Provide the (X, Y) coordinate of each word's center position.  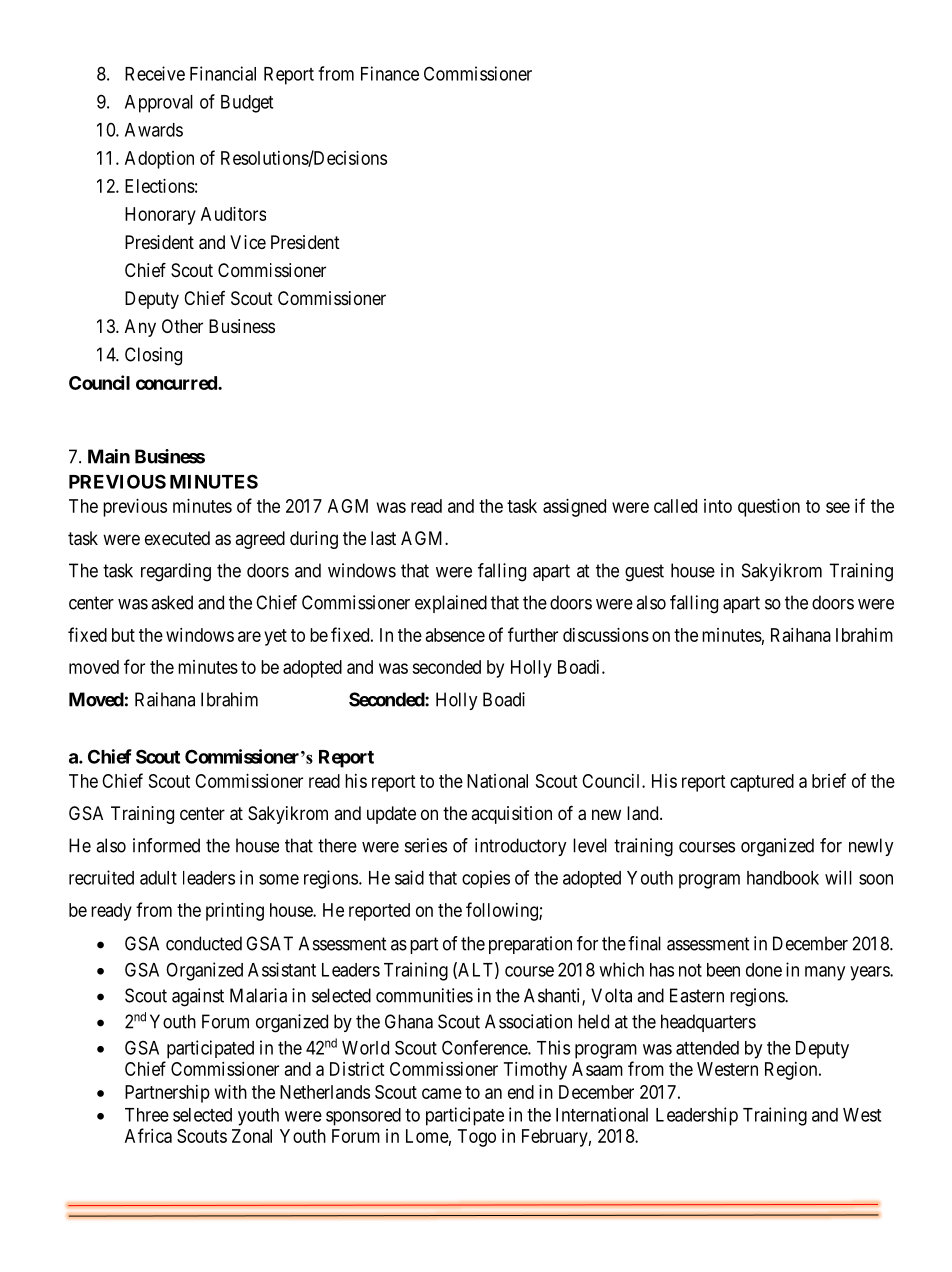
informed (166, 845)
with (231, 1092)
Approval (159, 104)
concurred (177, 383)
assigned (574, 508)
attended (707, 1048)
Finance (390, 73)
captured (762, 783)
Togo (477, 1138)
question (769, 508)
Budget (247, 104)
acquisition (511, 815)
